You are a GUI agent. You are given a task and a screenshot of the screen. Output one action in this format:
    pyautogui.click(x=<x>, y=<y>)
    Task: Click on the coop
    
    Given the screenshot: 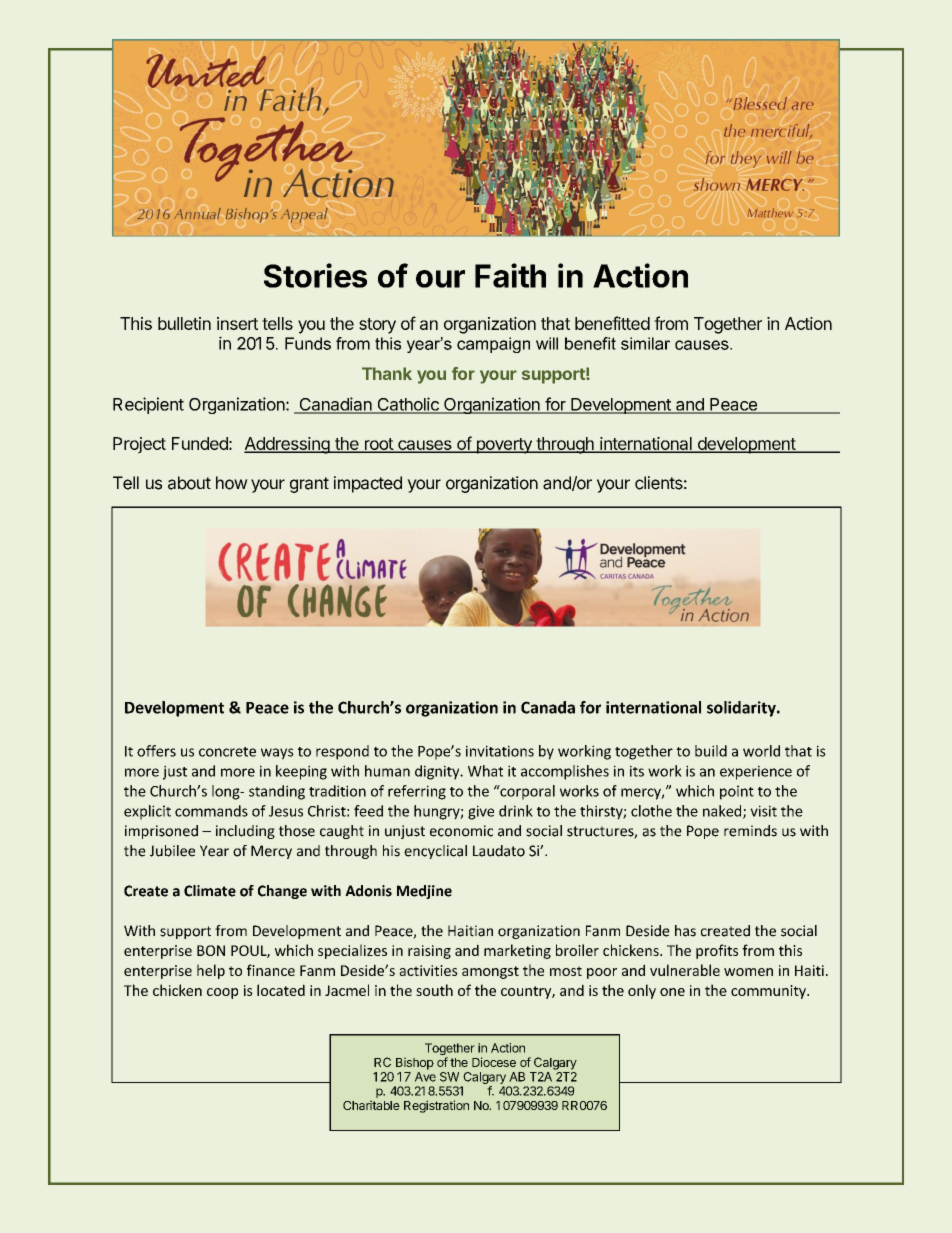 What is the action you would take?
    pyautogui.click(x=222, y=993)
